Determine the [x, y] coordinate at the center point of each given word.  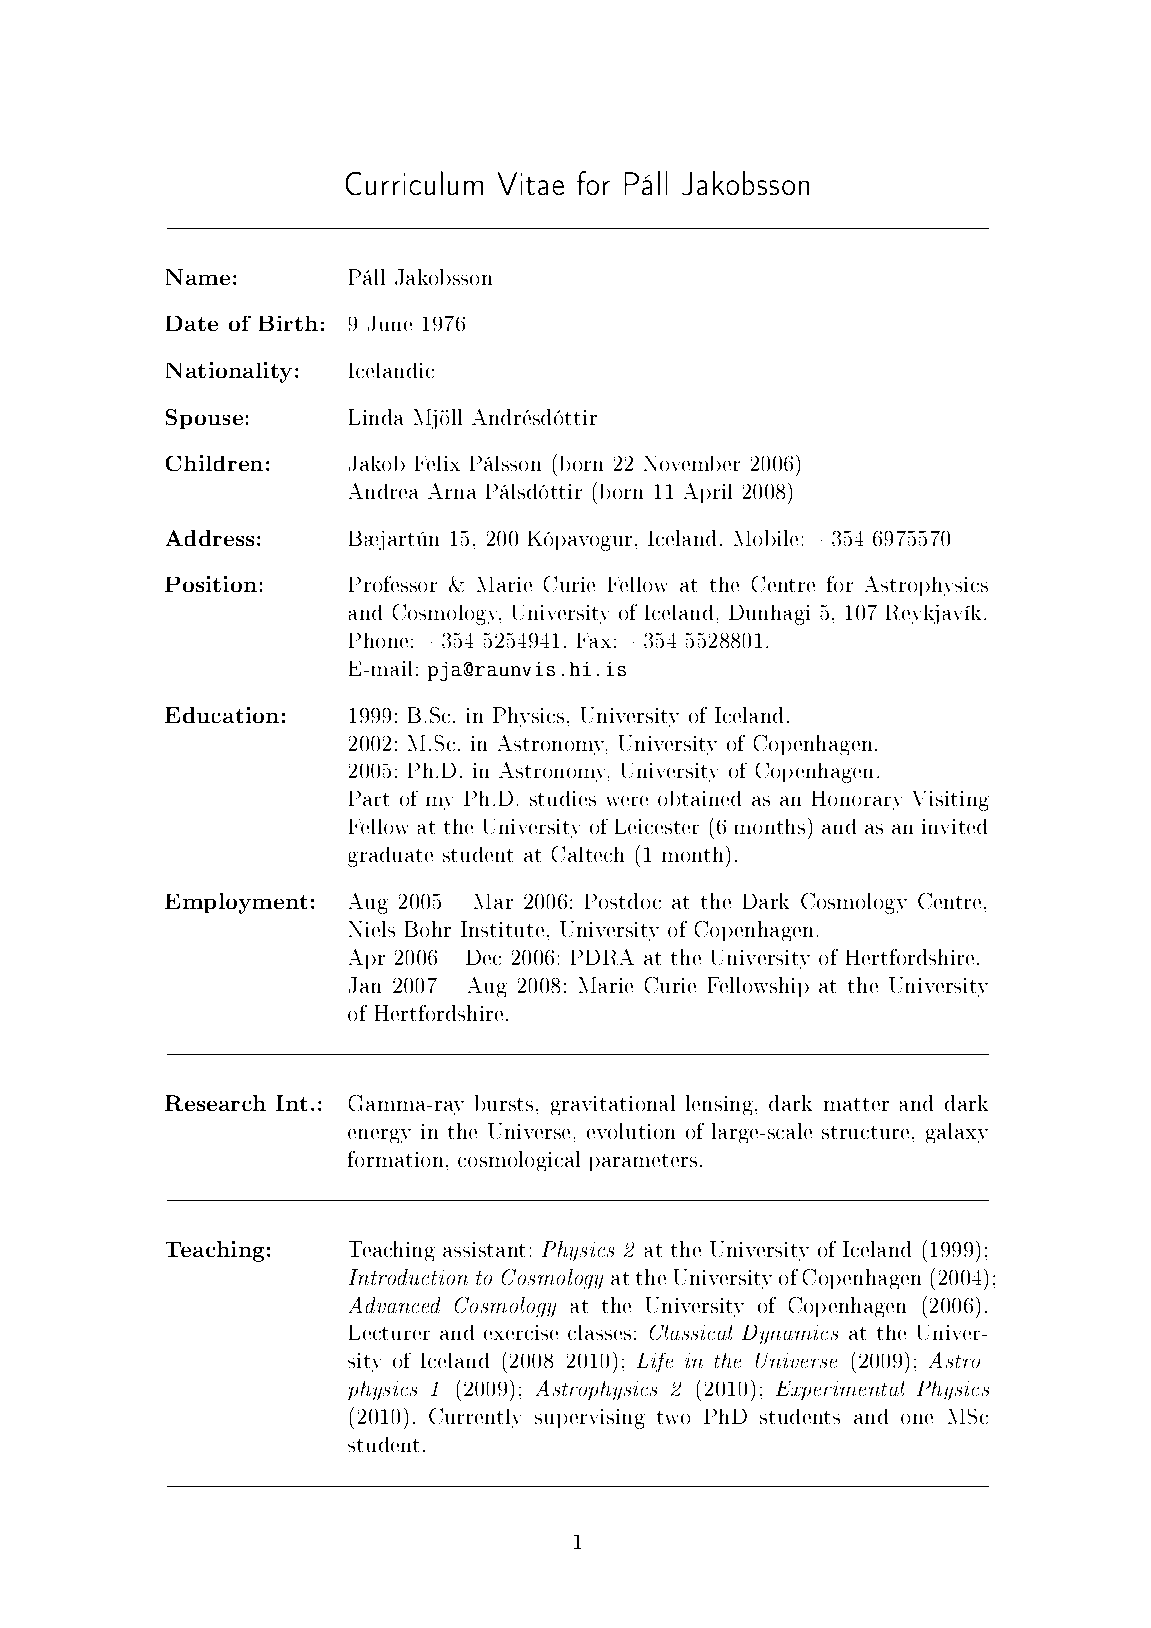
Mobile [766, 538]
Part [369, 798]
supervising [590, 1419]
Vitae [531, 183]
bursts [504, 1103]
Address [210, 538]
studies [563, 798]
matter [856, 1104]
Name [198, 277]
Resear [204, 1103]
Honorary [857, 800]
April [708, 493]
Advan [379, 1305]
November [692, 463]
